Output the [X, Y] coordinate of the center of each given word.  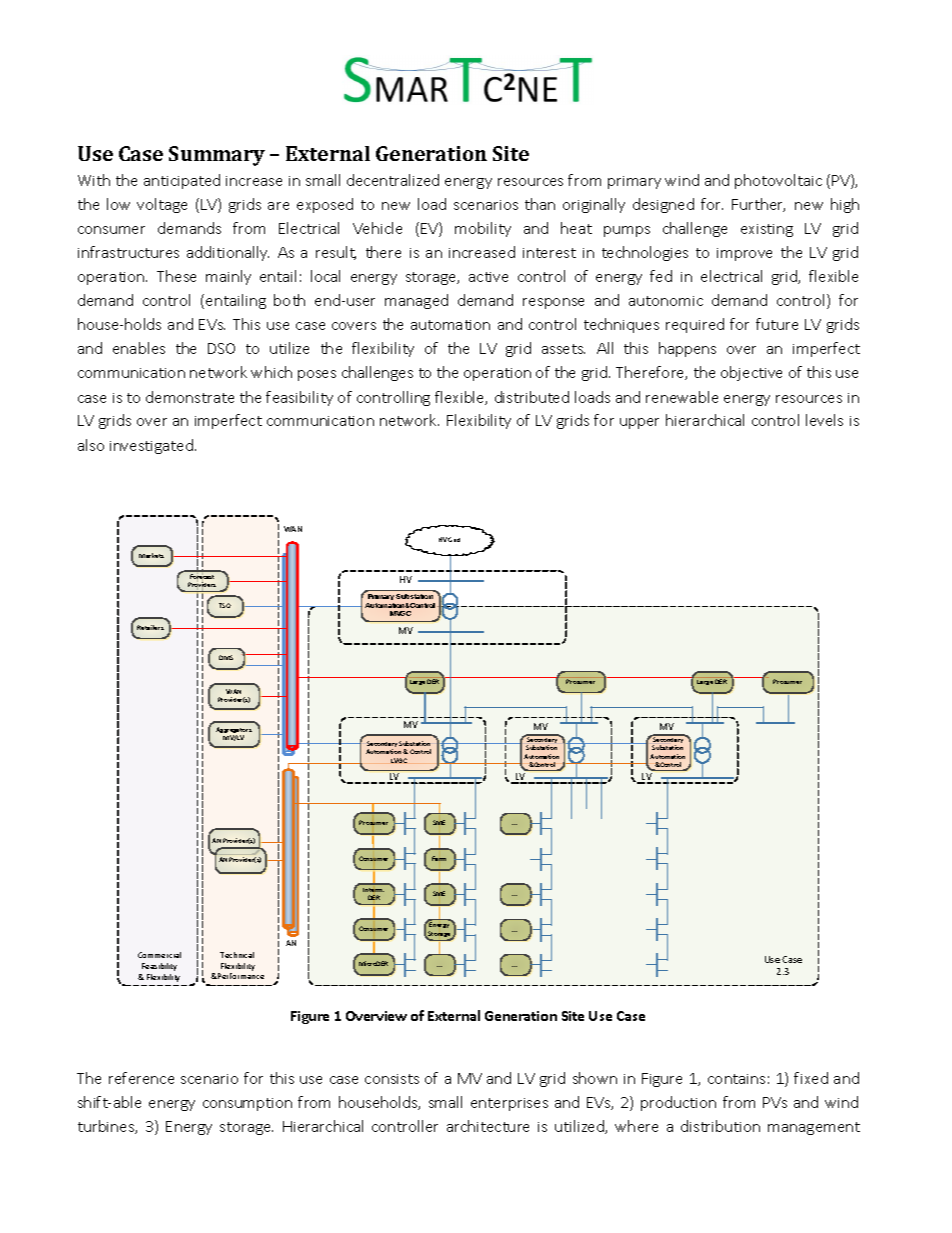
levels [824, 420]
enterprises [509, 1104]
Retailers [150, 627]
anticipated [182, 181]
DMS [226, 657]
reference [141, 1078]
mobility [483, 229]
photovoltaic [778, 181]
